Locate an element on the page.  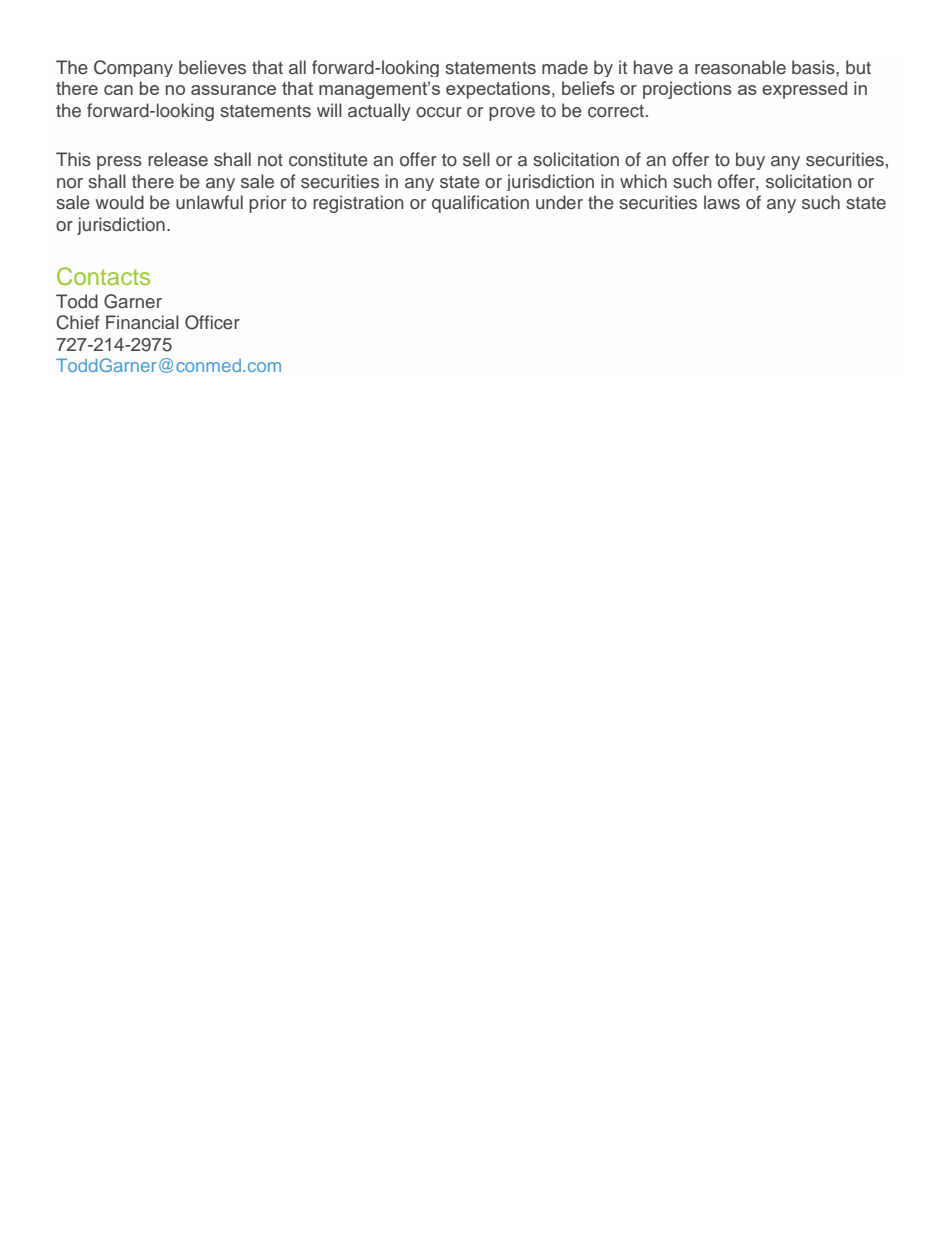
qualification is located at coordinates (480, 204).
